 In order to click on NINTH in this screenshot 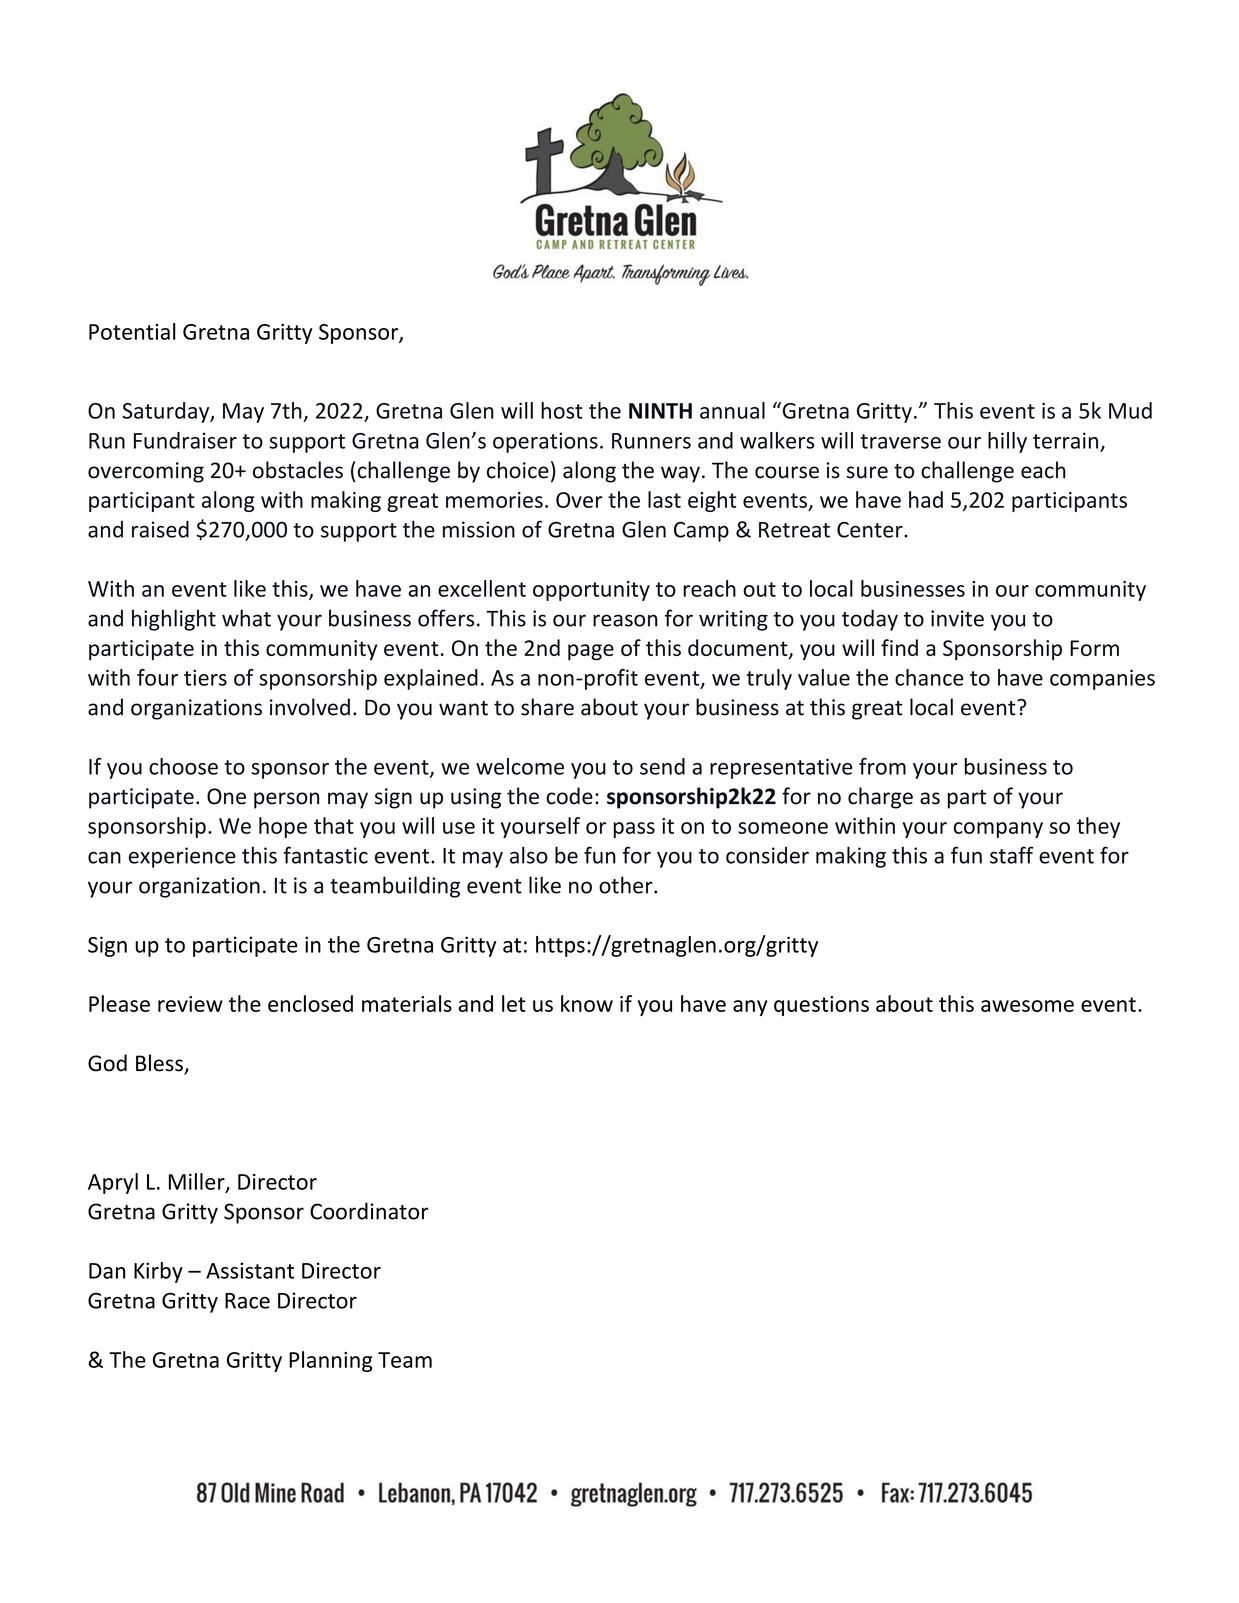, I will do `click(660, 411)`.
